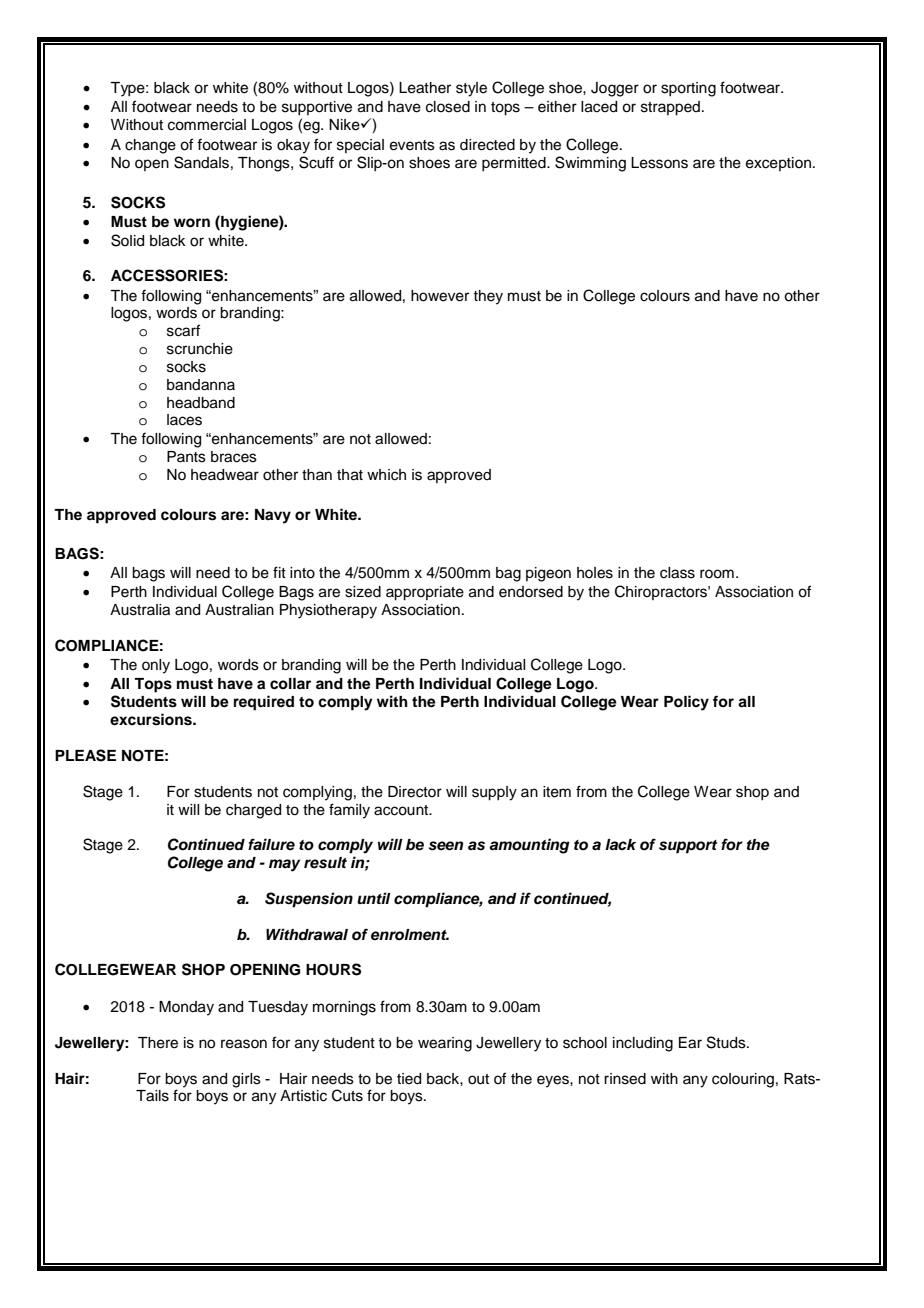 The image size is (924, 1308). What do you see at coordinates (200, 349) in the document?
I see `scrunchie` at bounding box center [200, 349].
